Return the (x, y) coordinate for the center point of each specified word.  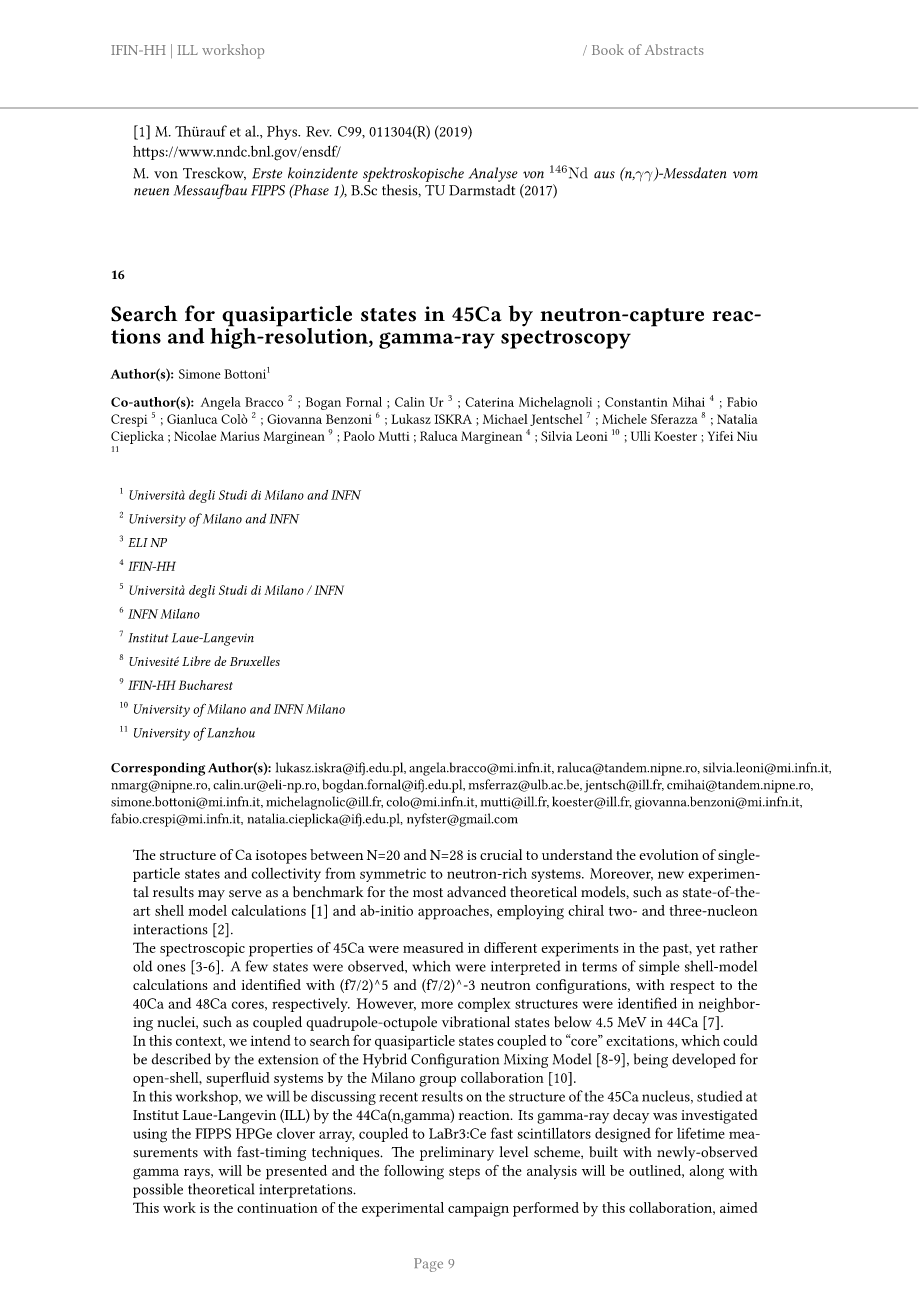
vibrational (476, 1022)
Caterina (489, 402)
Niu (747, 436)
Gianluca (192, 419)
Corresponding (158, 769)
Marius (239, 436)
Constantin (636, 402)
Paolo (359, 436)
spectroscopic (202, 950)
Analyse (493, 174)
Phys (283, 132)
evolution (669, 854)
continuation (277, 1208)
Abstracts (674, 49)
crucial (501, 854)
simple (659, 967)
